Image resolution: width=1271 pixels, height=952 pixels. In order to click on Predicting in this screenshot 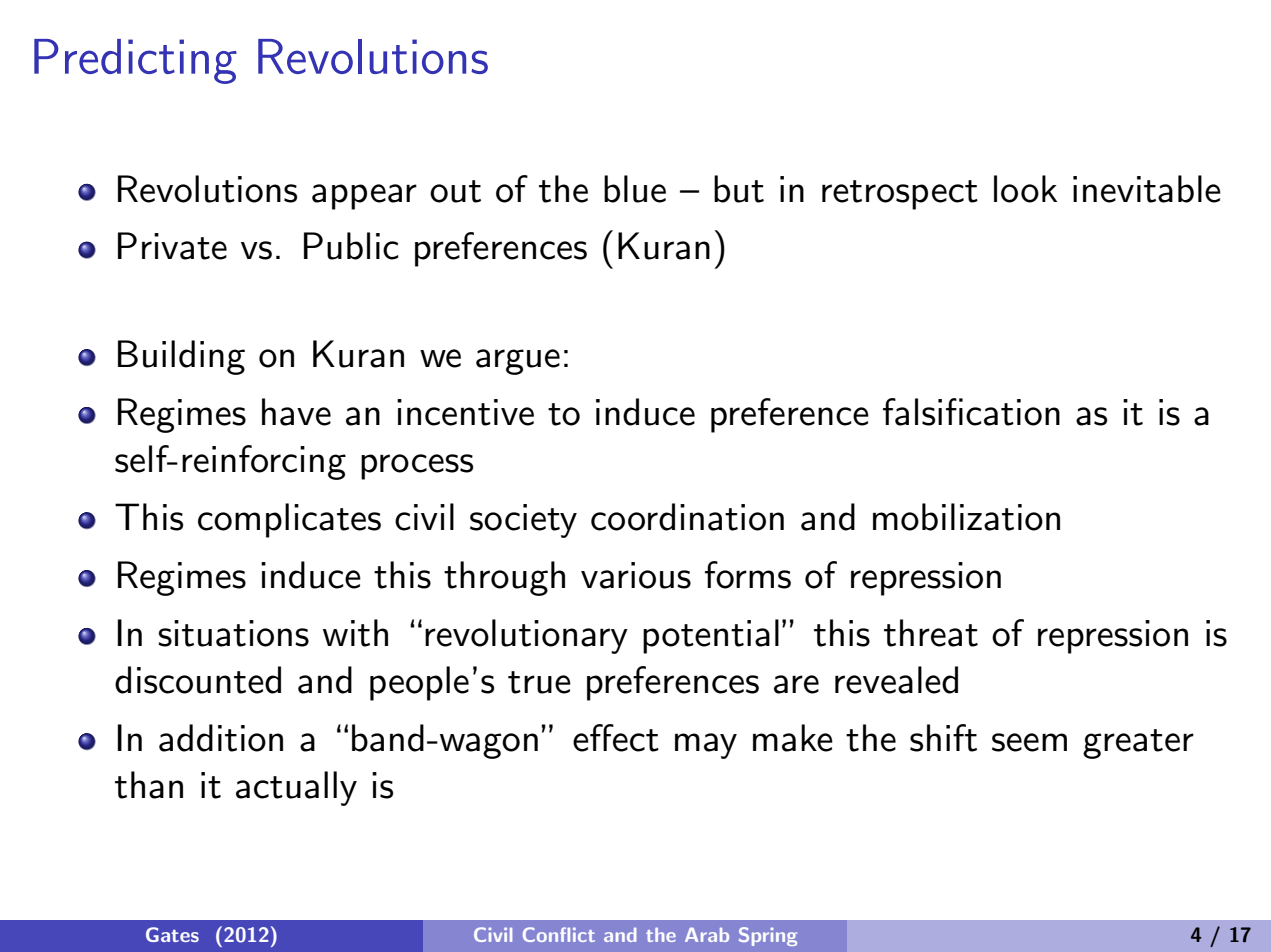, I will do `click(135, 61)`.
